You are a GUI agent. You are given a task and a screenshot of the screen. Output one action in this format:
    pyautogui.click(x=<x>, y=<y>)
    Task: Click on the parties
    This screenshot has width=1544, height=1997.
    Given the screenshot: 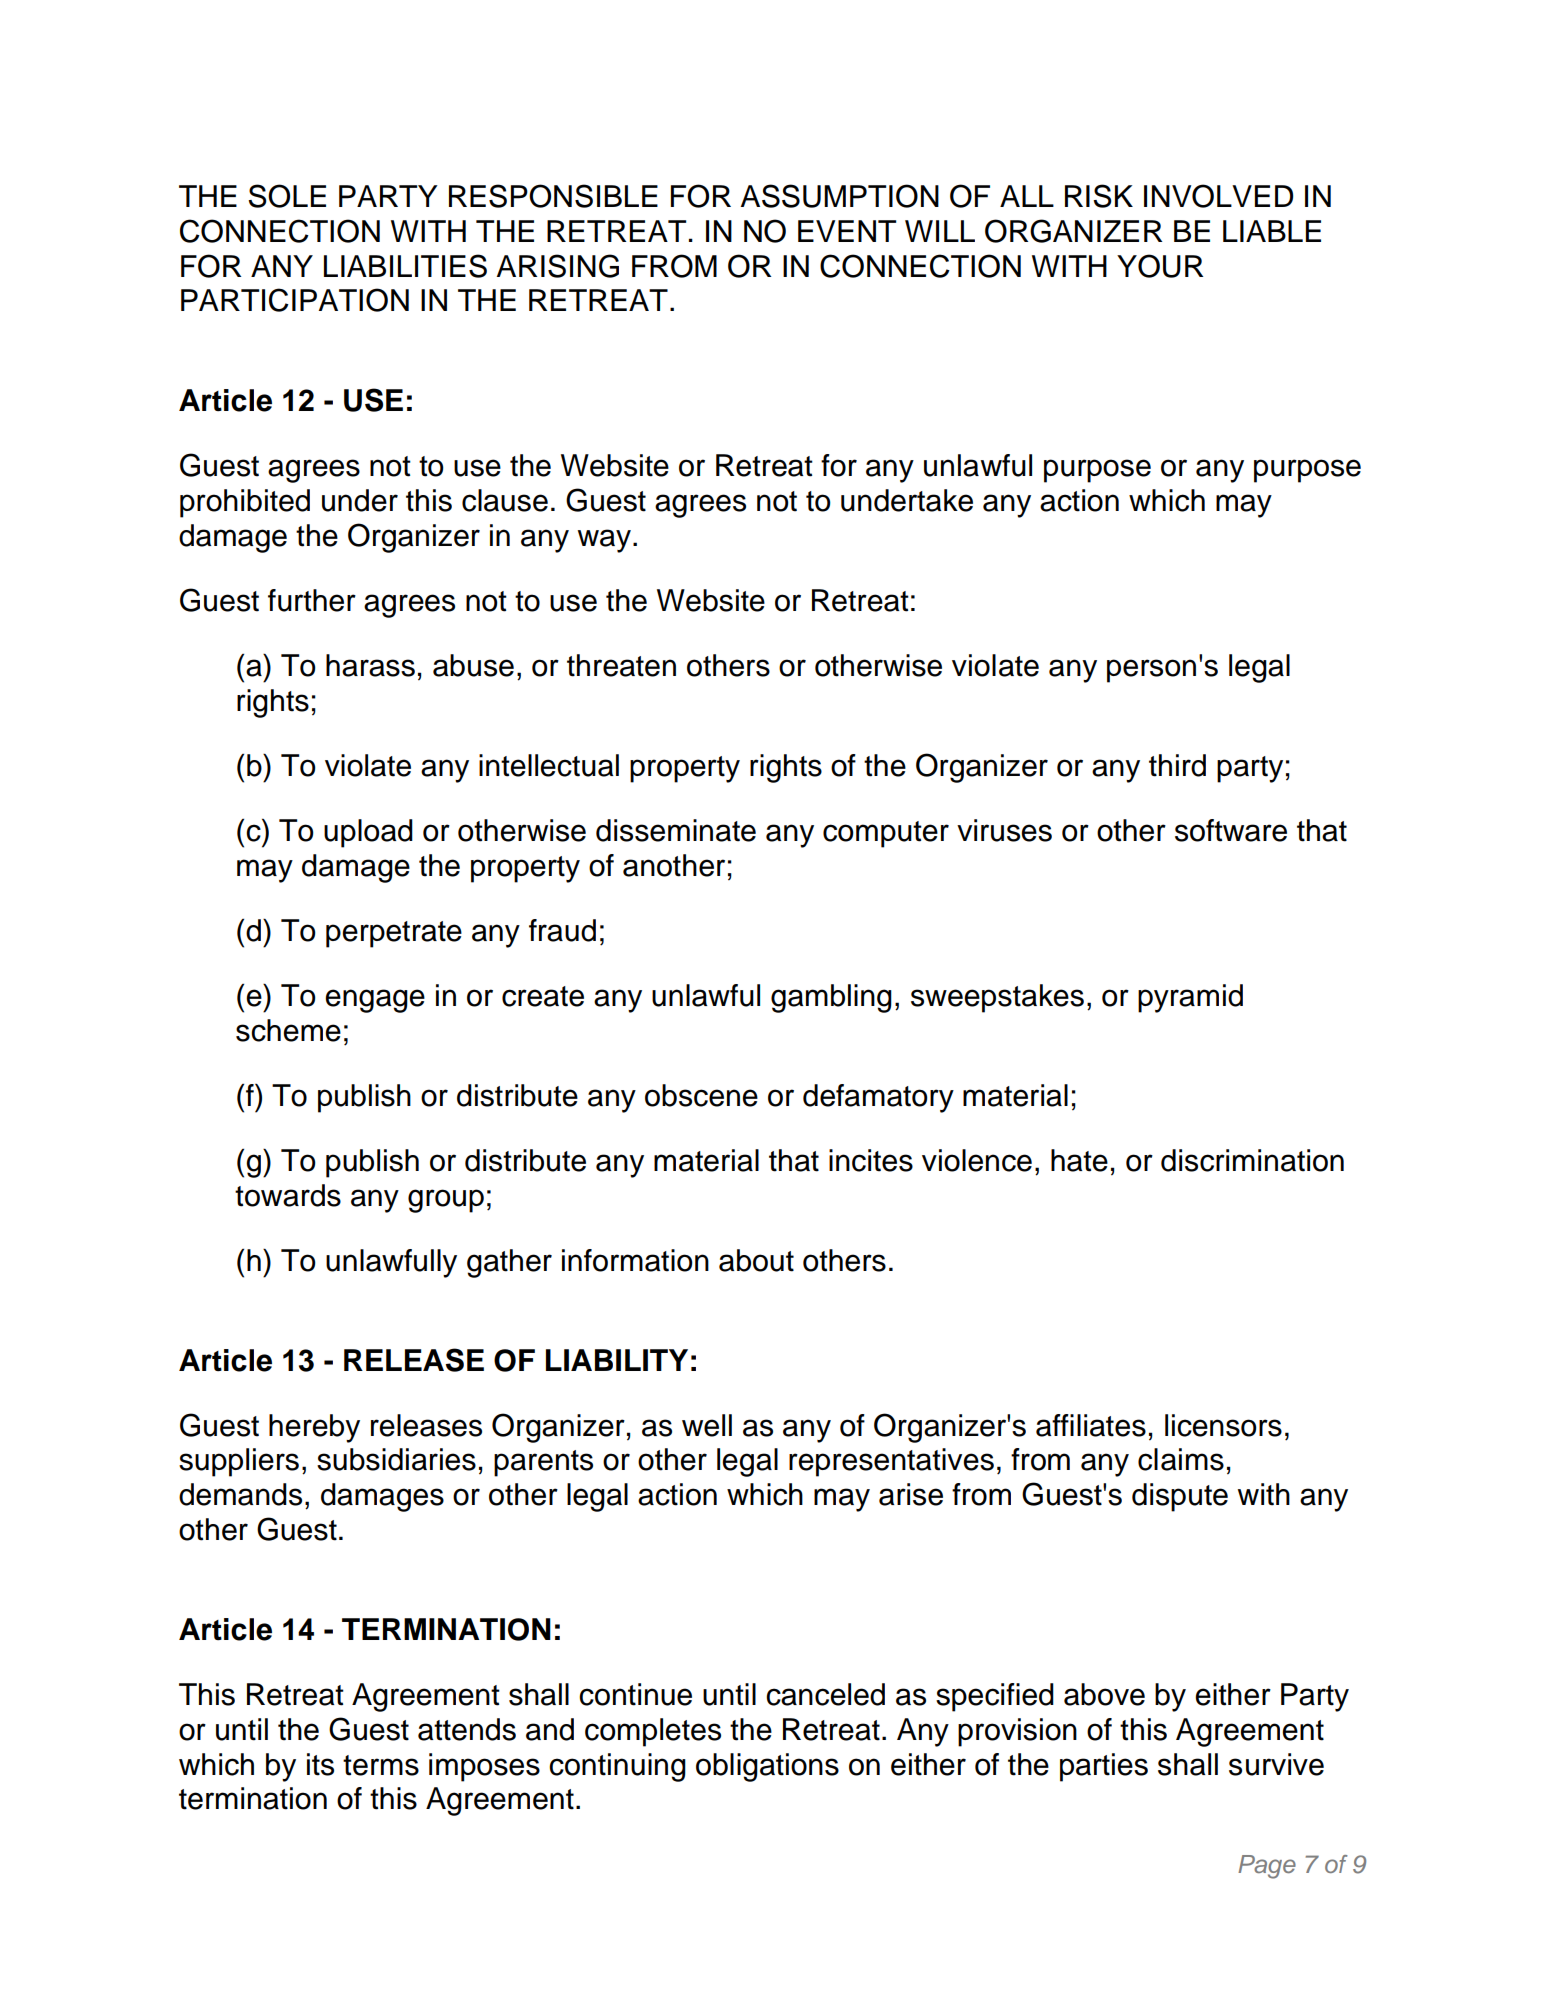 What is the action you would take?
    pyautogui.click(x=1104, y=1767)
